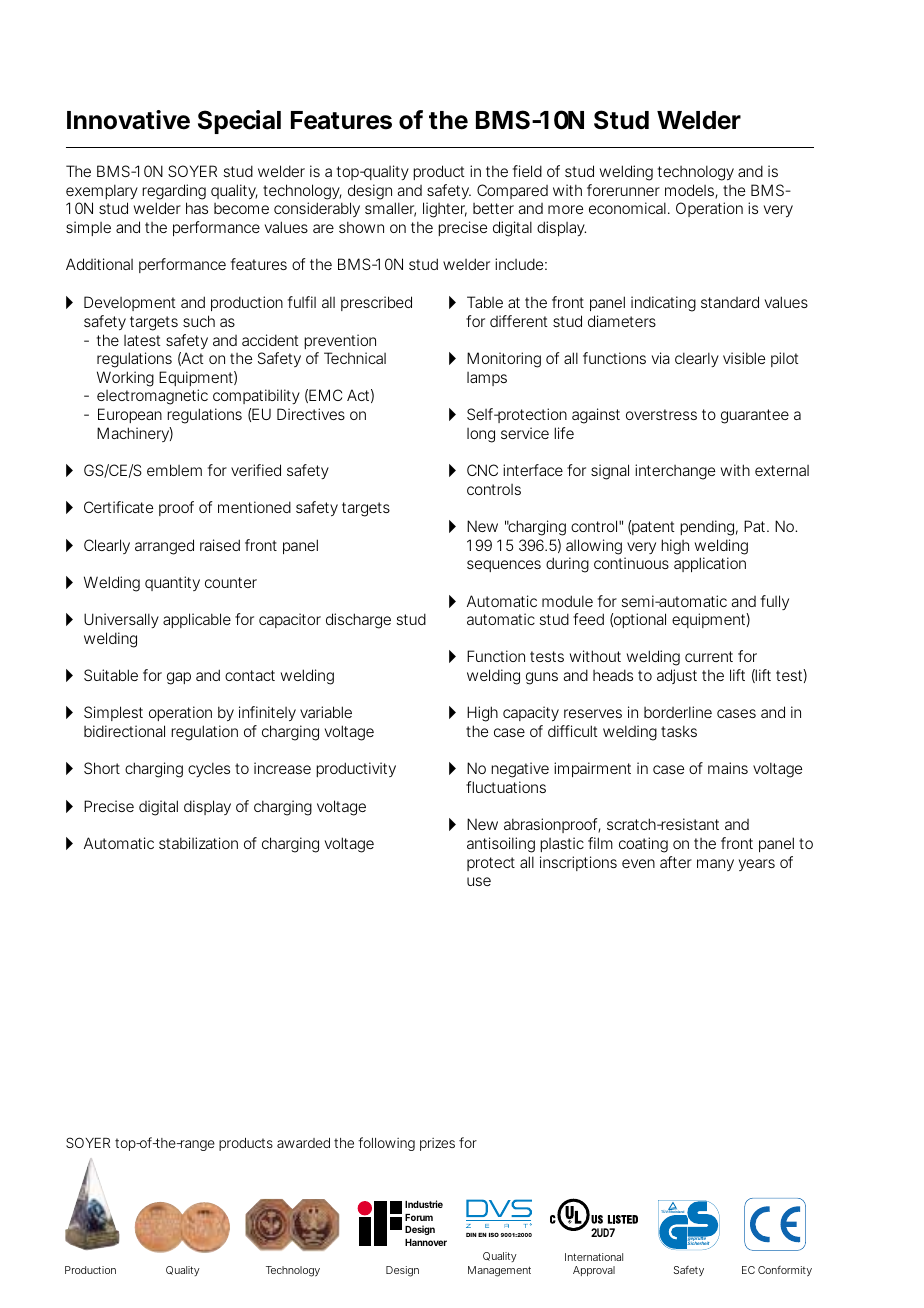  Describe the element at coordinates (198, 843) in the screenshot. I see `stabilization` at that location.
